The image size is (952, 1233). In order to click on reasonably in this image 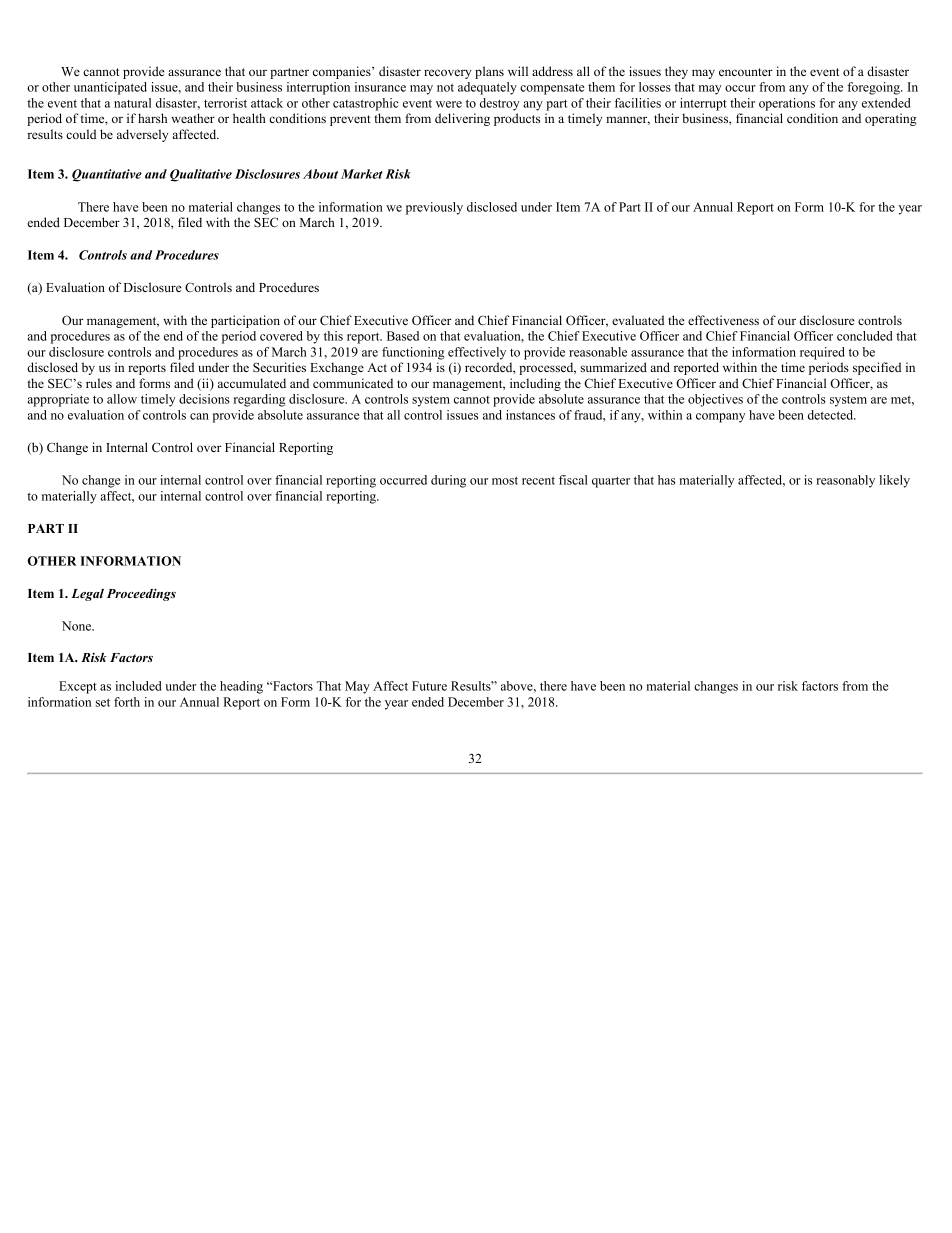, I will do `click(845, 481)`.
